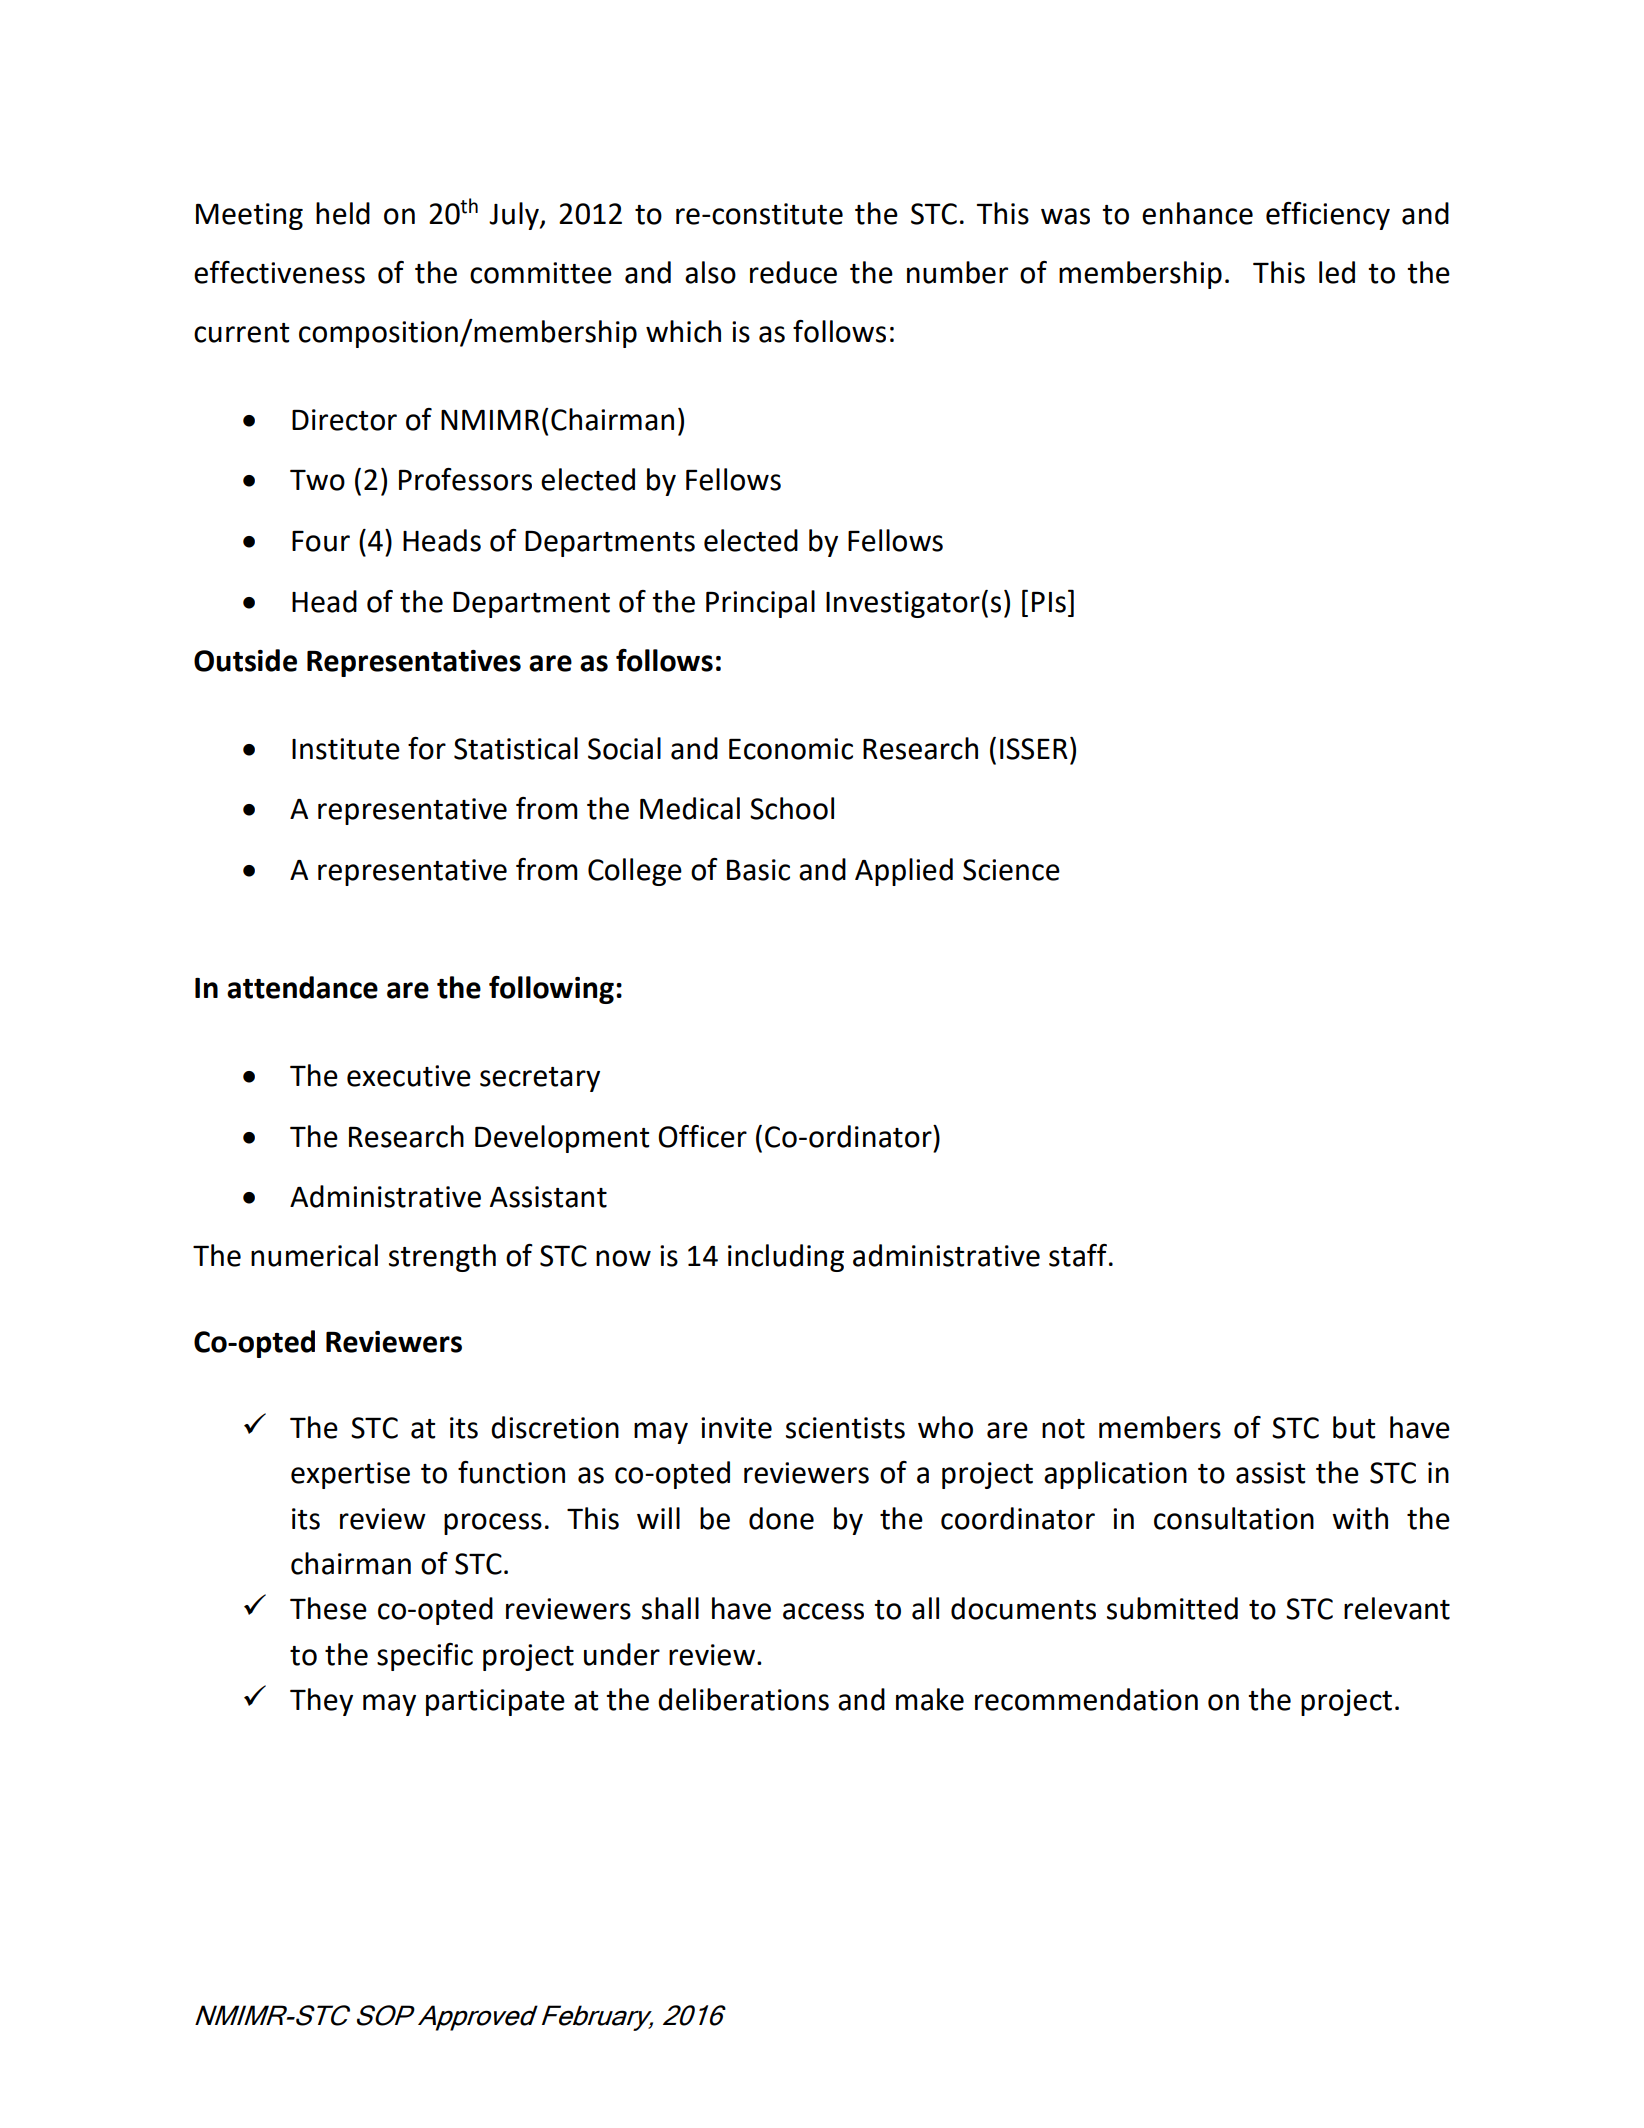  I want to click on Institute, so click(346, 749).
